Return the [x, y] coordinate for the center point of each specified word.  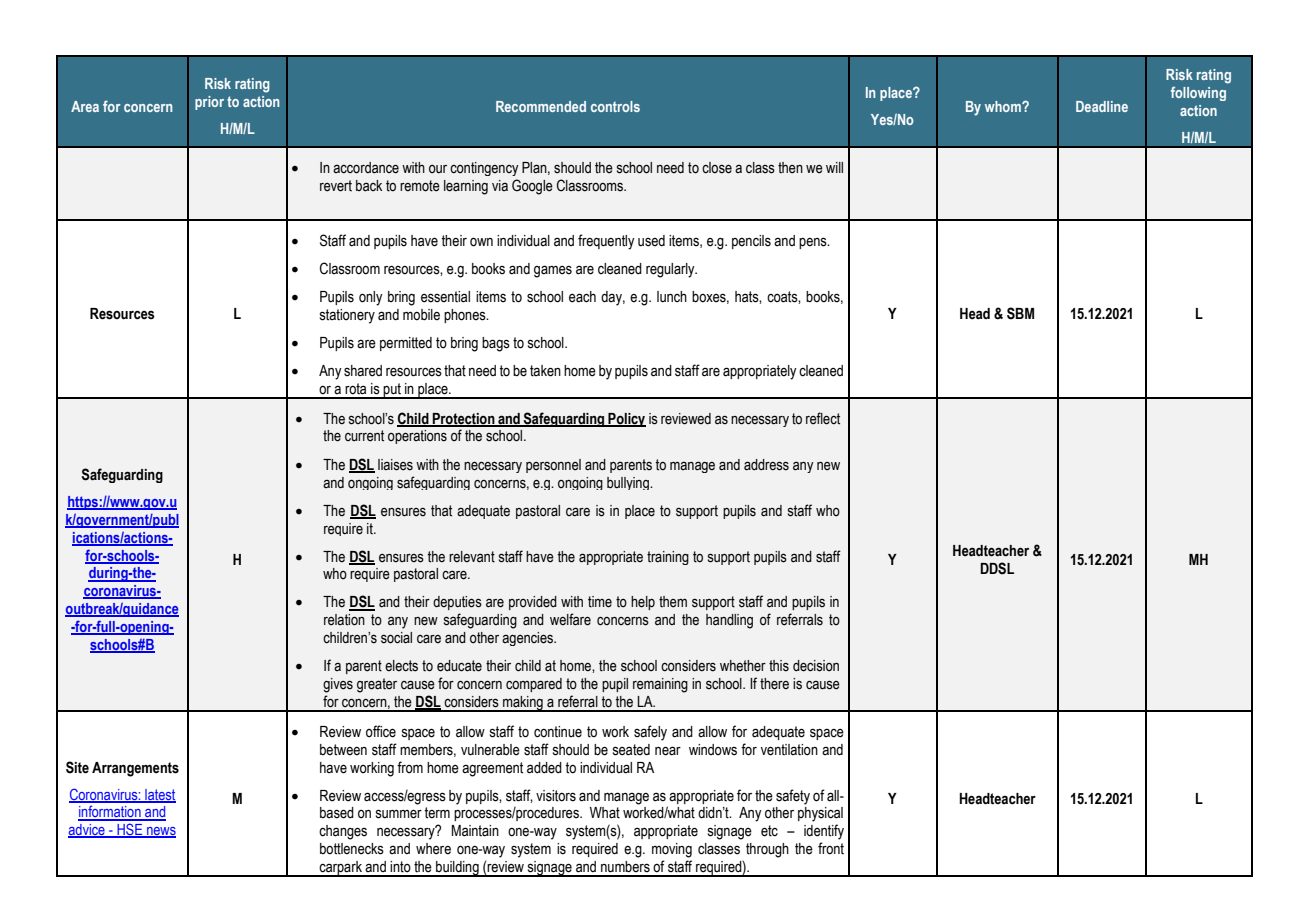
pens [814, 243]
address [766, 465]
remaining [660, 685]
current [364, 436]
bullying [629, 483]
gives [338, 685]
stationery [347, 316]
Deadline [1102, 106]
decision [816, 666]
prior [209, 103]
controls [615, 106]
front [831, 848]
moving [672, 850]
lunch [672, 297]
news [160, 832]
